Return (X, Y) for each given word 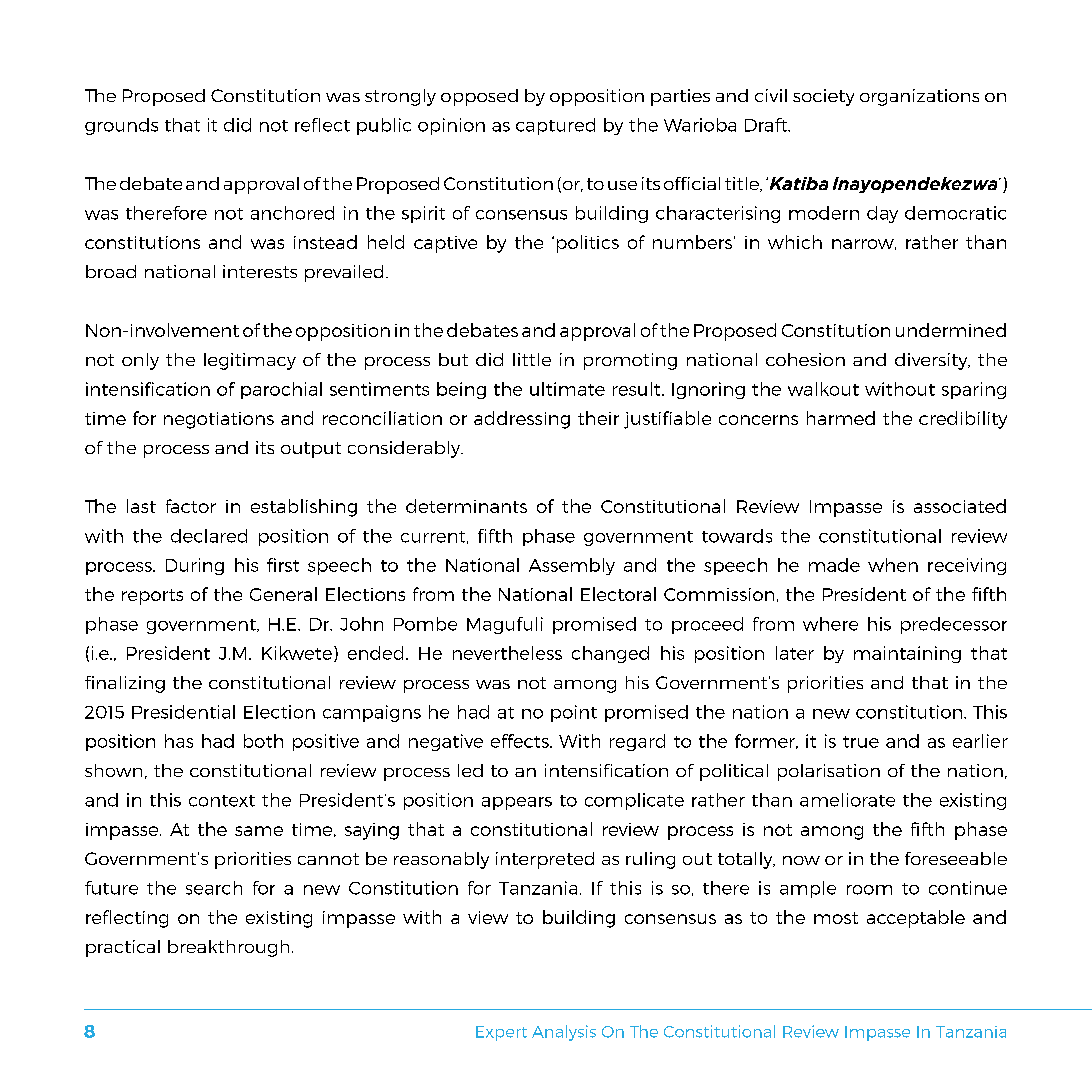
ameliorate (847, 800)
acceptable (916, 919)
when (893, 565)
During (195, 566)
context (222, 801)
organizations (919, 97)
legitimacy (250, 361)
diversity (932, 361)
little (532, 359)
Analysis (564, 1033)
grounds (121, 126)
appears (517, 803)
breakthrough (228, 948)
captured (555, 126)
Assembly (572, 566)
